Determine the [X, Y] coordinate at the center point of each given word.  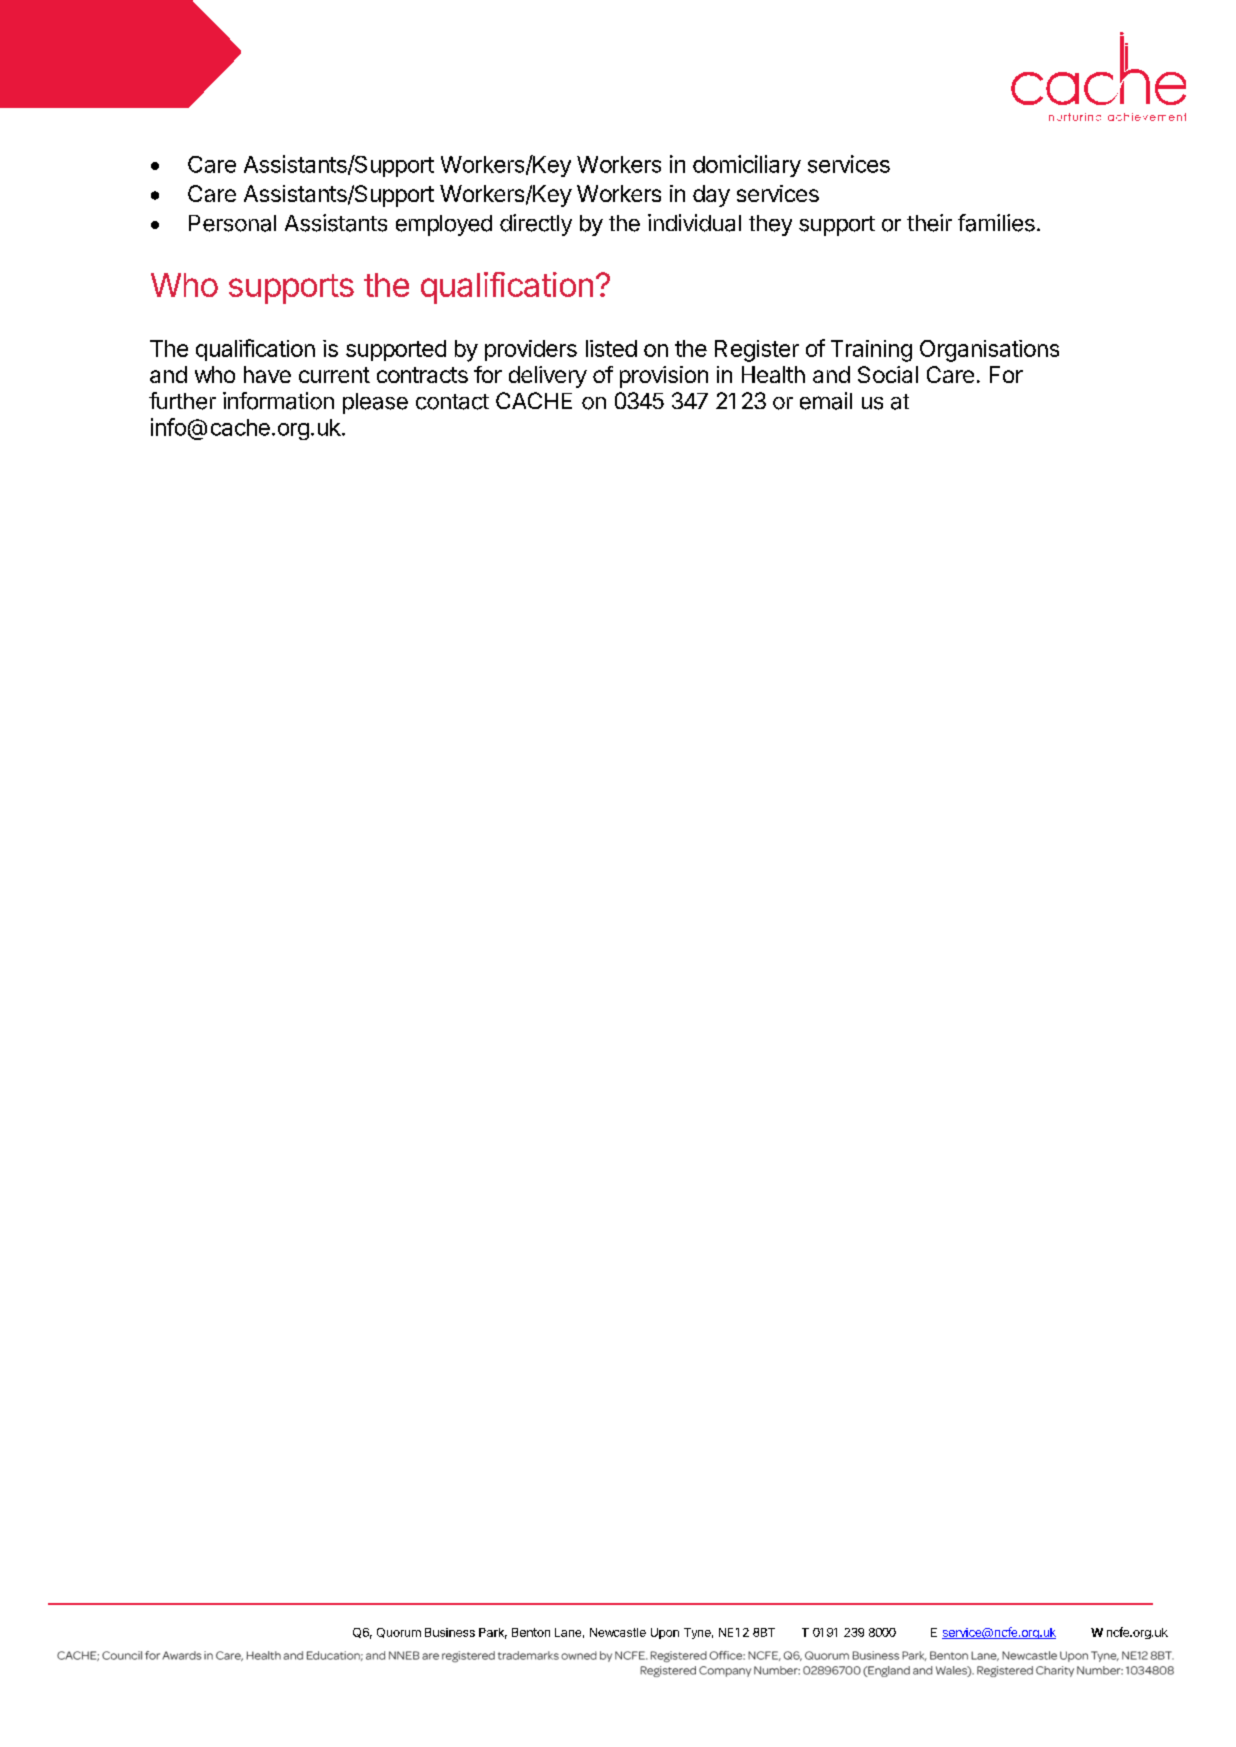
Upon [665, 1633]
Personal [232, 223]
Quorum [399, 1633]
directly [536, 225]
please [375, 403]
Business [450, 1632]
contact [452, 402]
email [826, 401]
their [929, 223]
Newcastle [618, 1632]
